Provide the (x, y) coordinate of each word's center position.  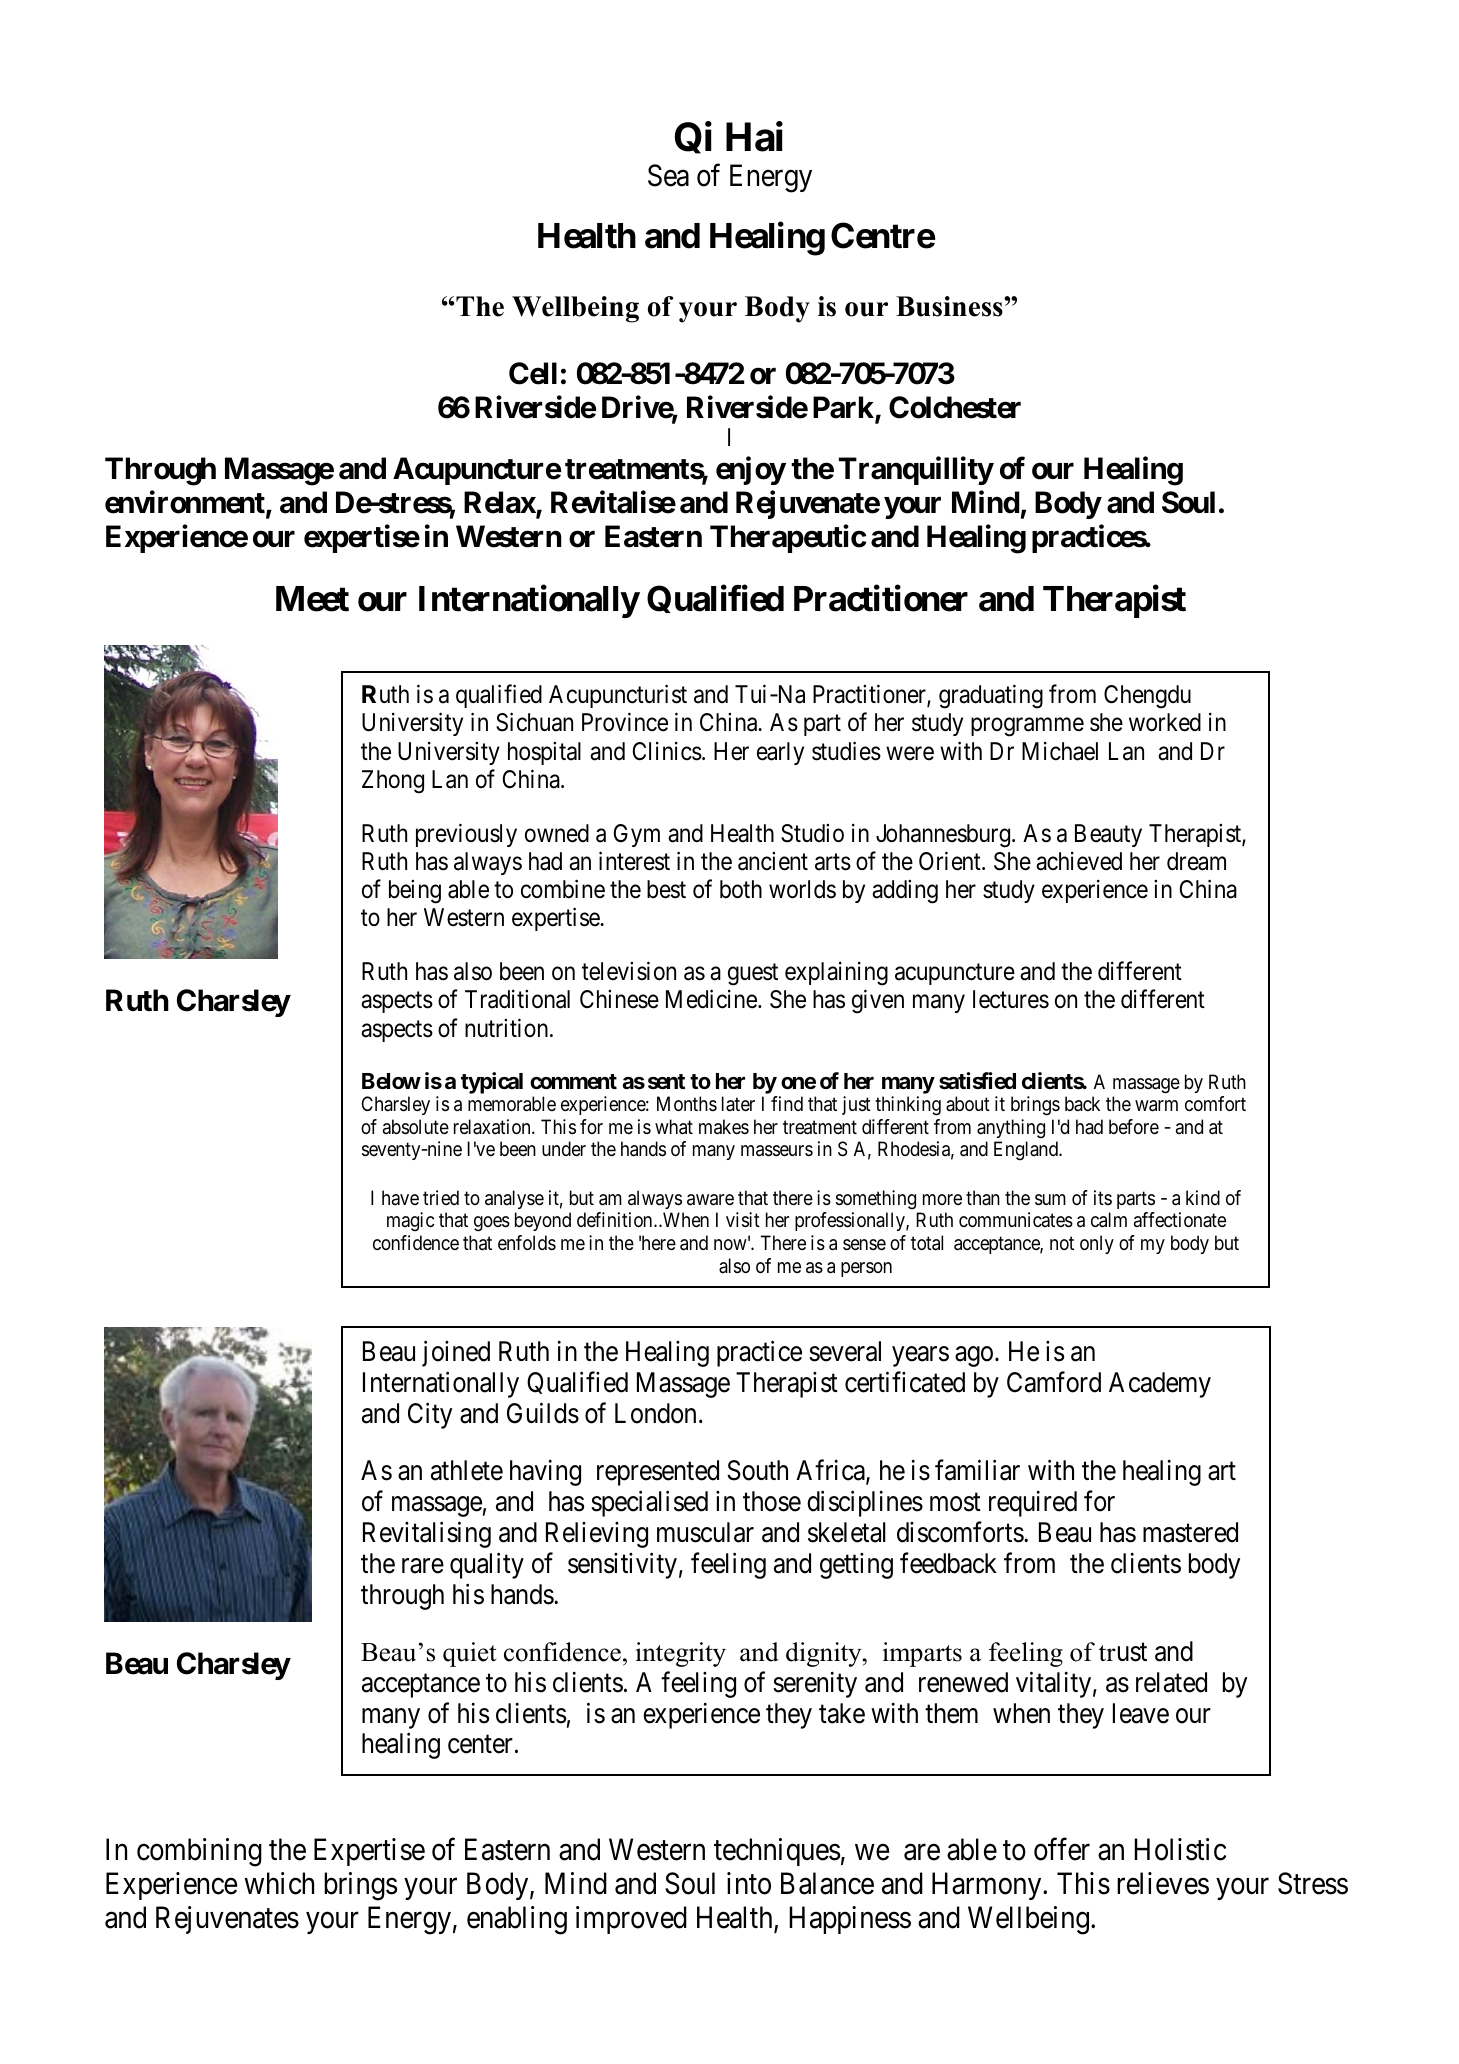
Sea (668, 175)
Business (950, 306)
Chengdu (1147, 697)
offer (1062, 1849)
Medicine (711, 999)
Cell (533, 373)
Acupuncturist (618, 696)
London (655, 1413)
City (430, 1415)
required (1033, 1504)
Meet (312, 599)
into (749, 1883)
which (279, 1883)
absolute (416, 1127)
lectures (1011, 999)
